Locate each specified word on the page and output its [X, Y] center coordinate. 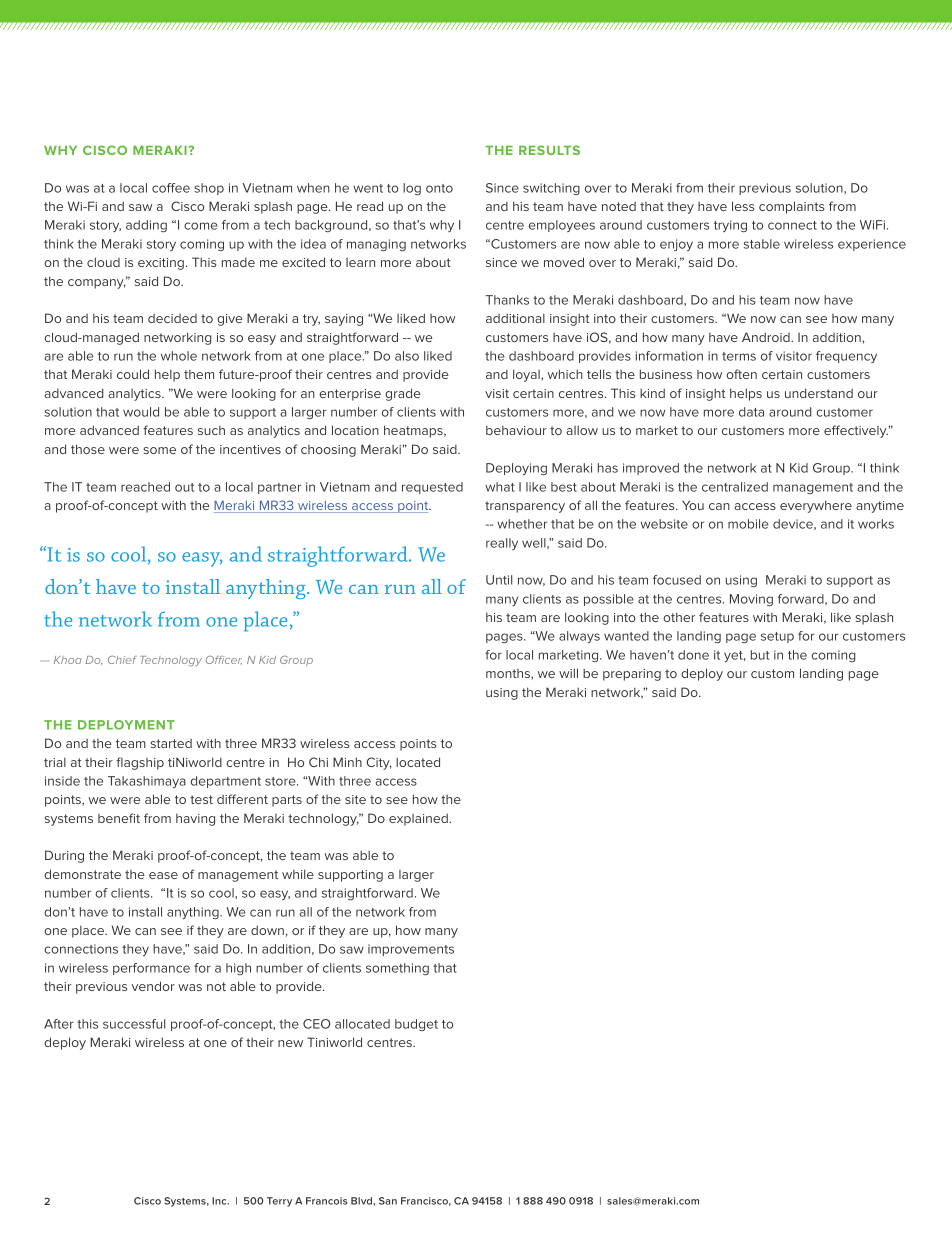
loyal [527, 375]
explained [419, 819]
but [760, 655]
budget [416, 1025]
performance [151, 969]
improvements [411, 950]
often [741, 374]
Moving [751, 600]
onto [439, 188]
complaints [792, 207]
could [133, 374]
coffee [171, 188]
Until [499, 580]
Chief [122, 660]
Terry [279, 1202]
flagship [140, 763]
